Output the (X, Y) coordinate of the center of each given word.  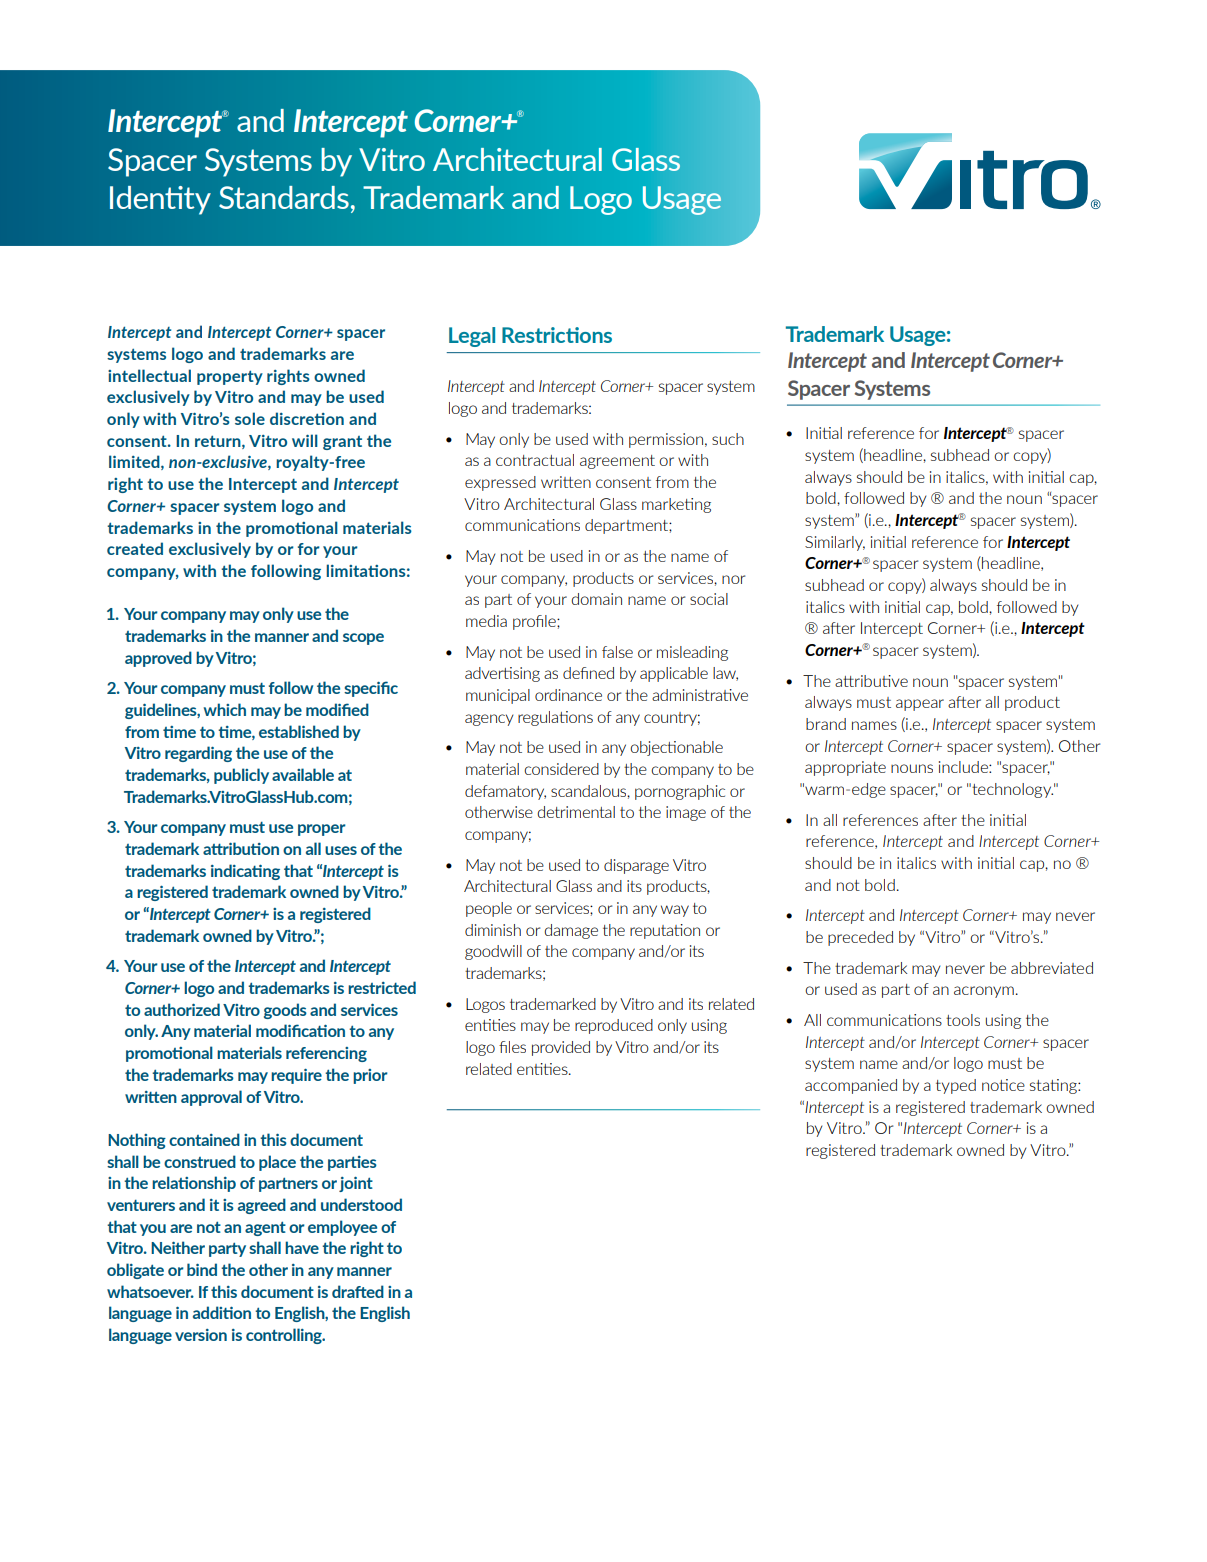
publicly (241, 776)
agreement (617, 462)
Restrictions (557, 335)
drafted (358, 1291)
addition (222, 1312)
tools (963, 1020)
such (728, 439)
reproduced (614, 1026)
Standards (284, 197)
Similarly (835, 543)
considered (561, 769)
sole (250, 418)
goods (285, 1011)
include (964, 767)
